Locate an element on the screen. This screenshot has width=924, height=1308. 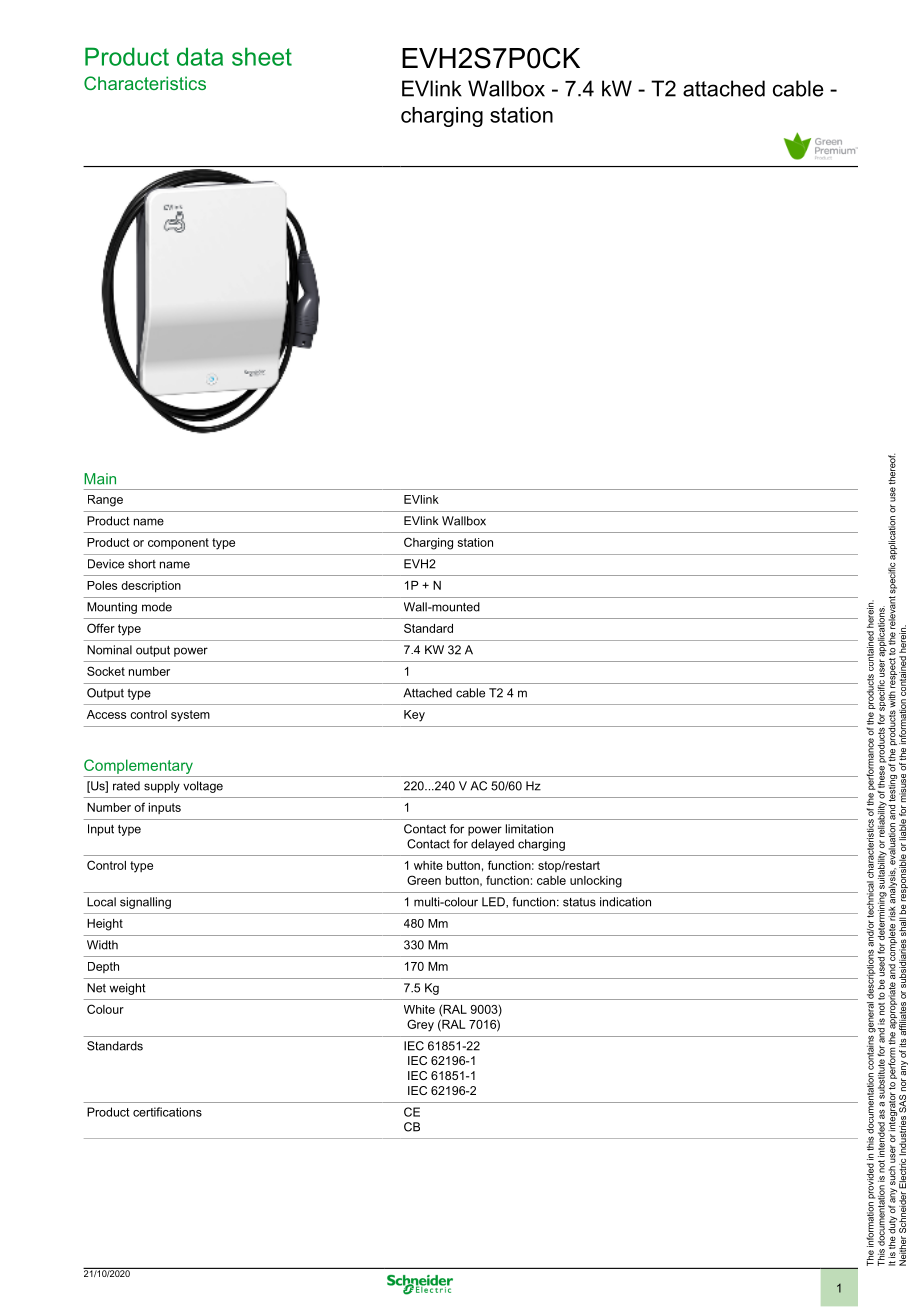
data is located at coordinates (200, 56).
